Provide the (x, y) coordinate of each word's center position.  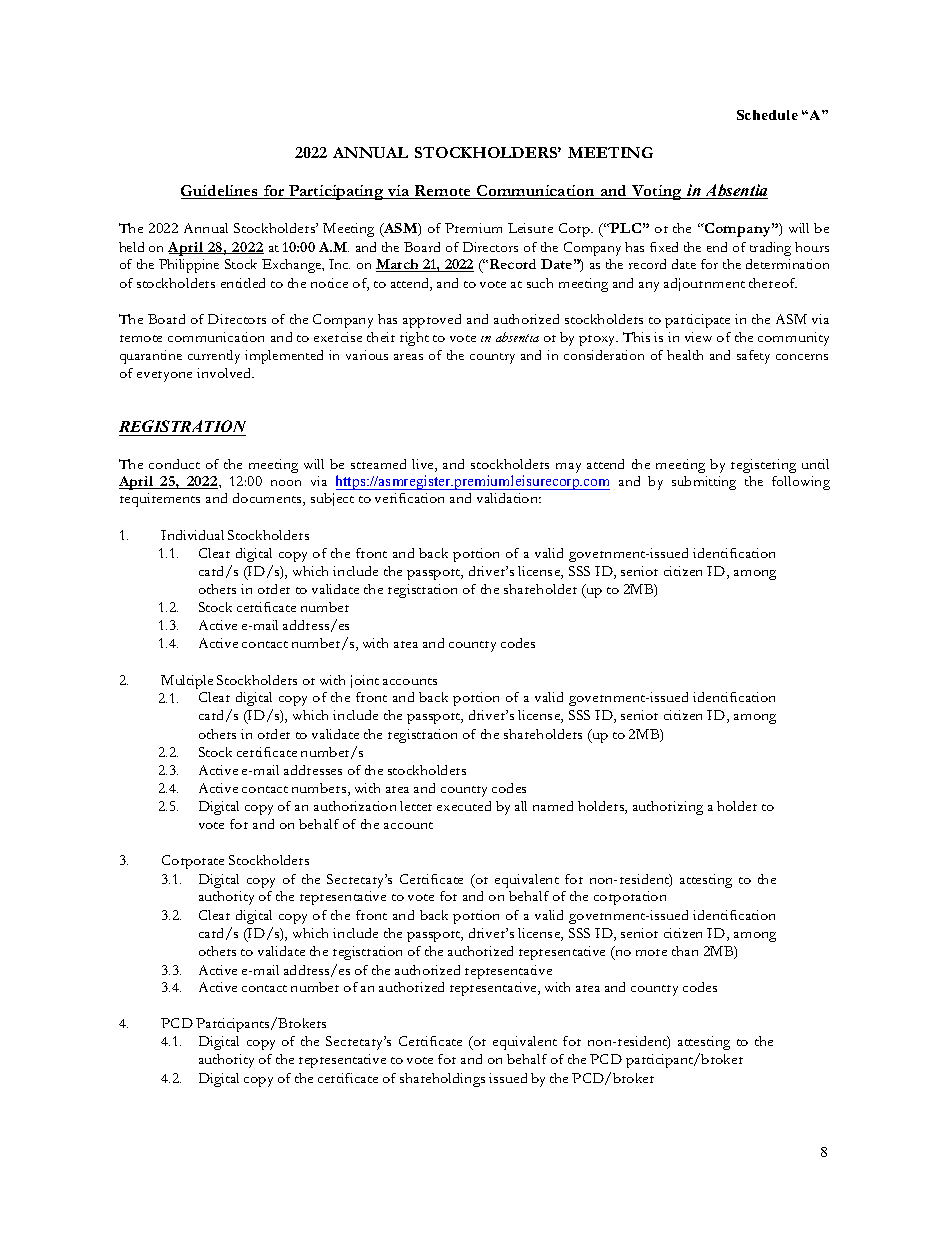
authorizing (668, 808)
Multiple (187, 682)
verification (409, 498)
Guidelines (221, 192)
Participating (336, 192)
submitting (704, 483)
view (698, 337)
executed (464, 806)
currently (214, 357)
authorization (355, 806)
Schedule (767, 115)
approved (432, 321)
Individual (192, 535)
